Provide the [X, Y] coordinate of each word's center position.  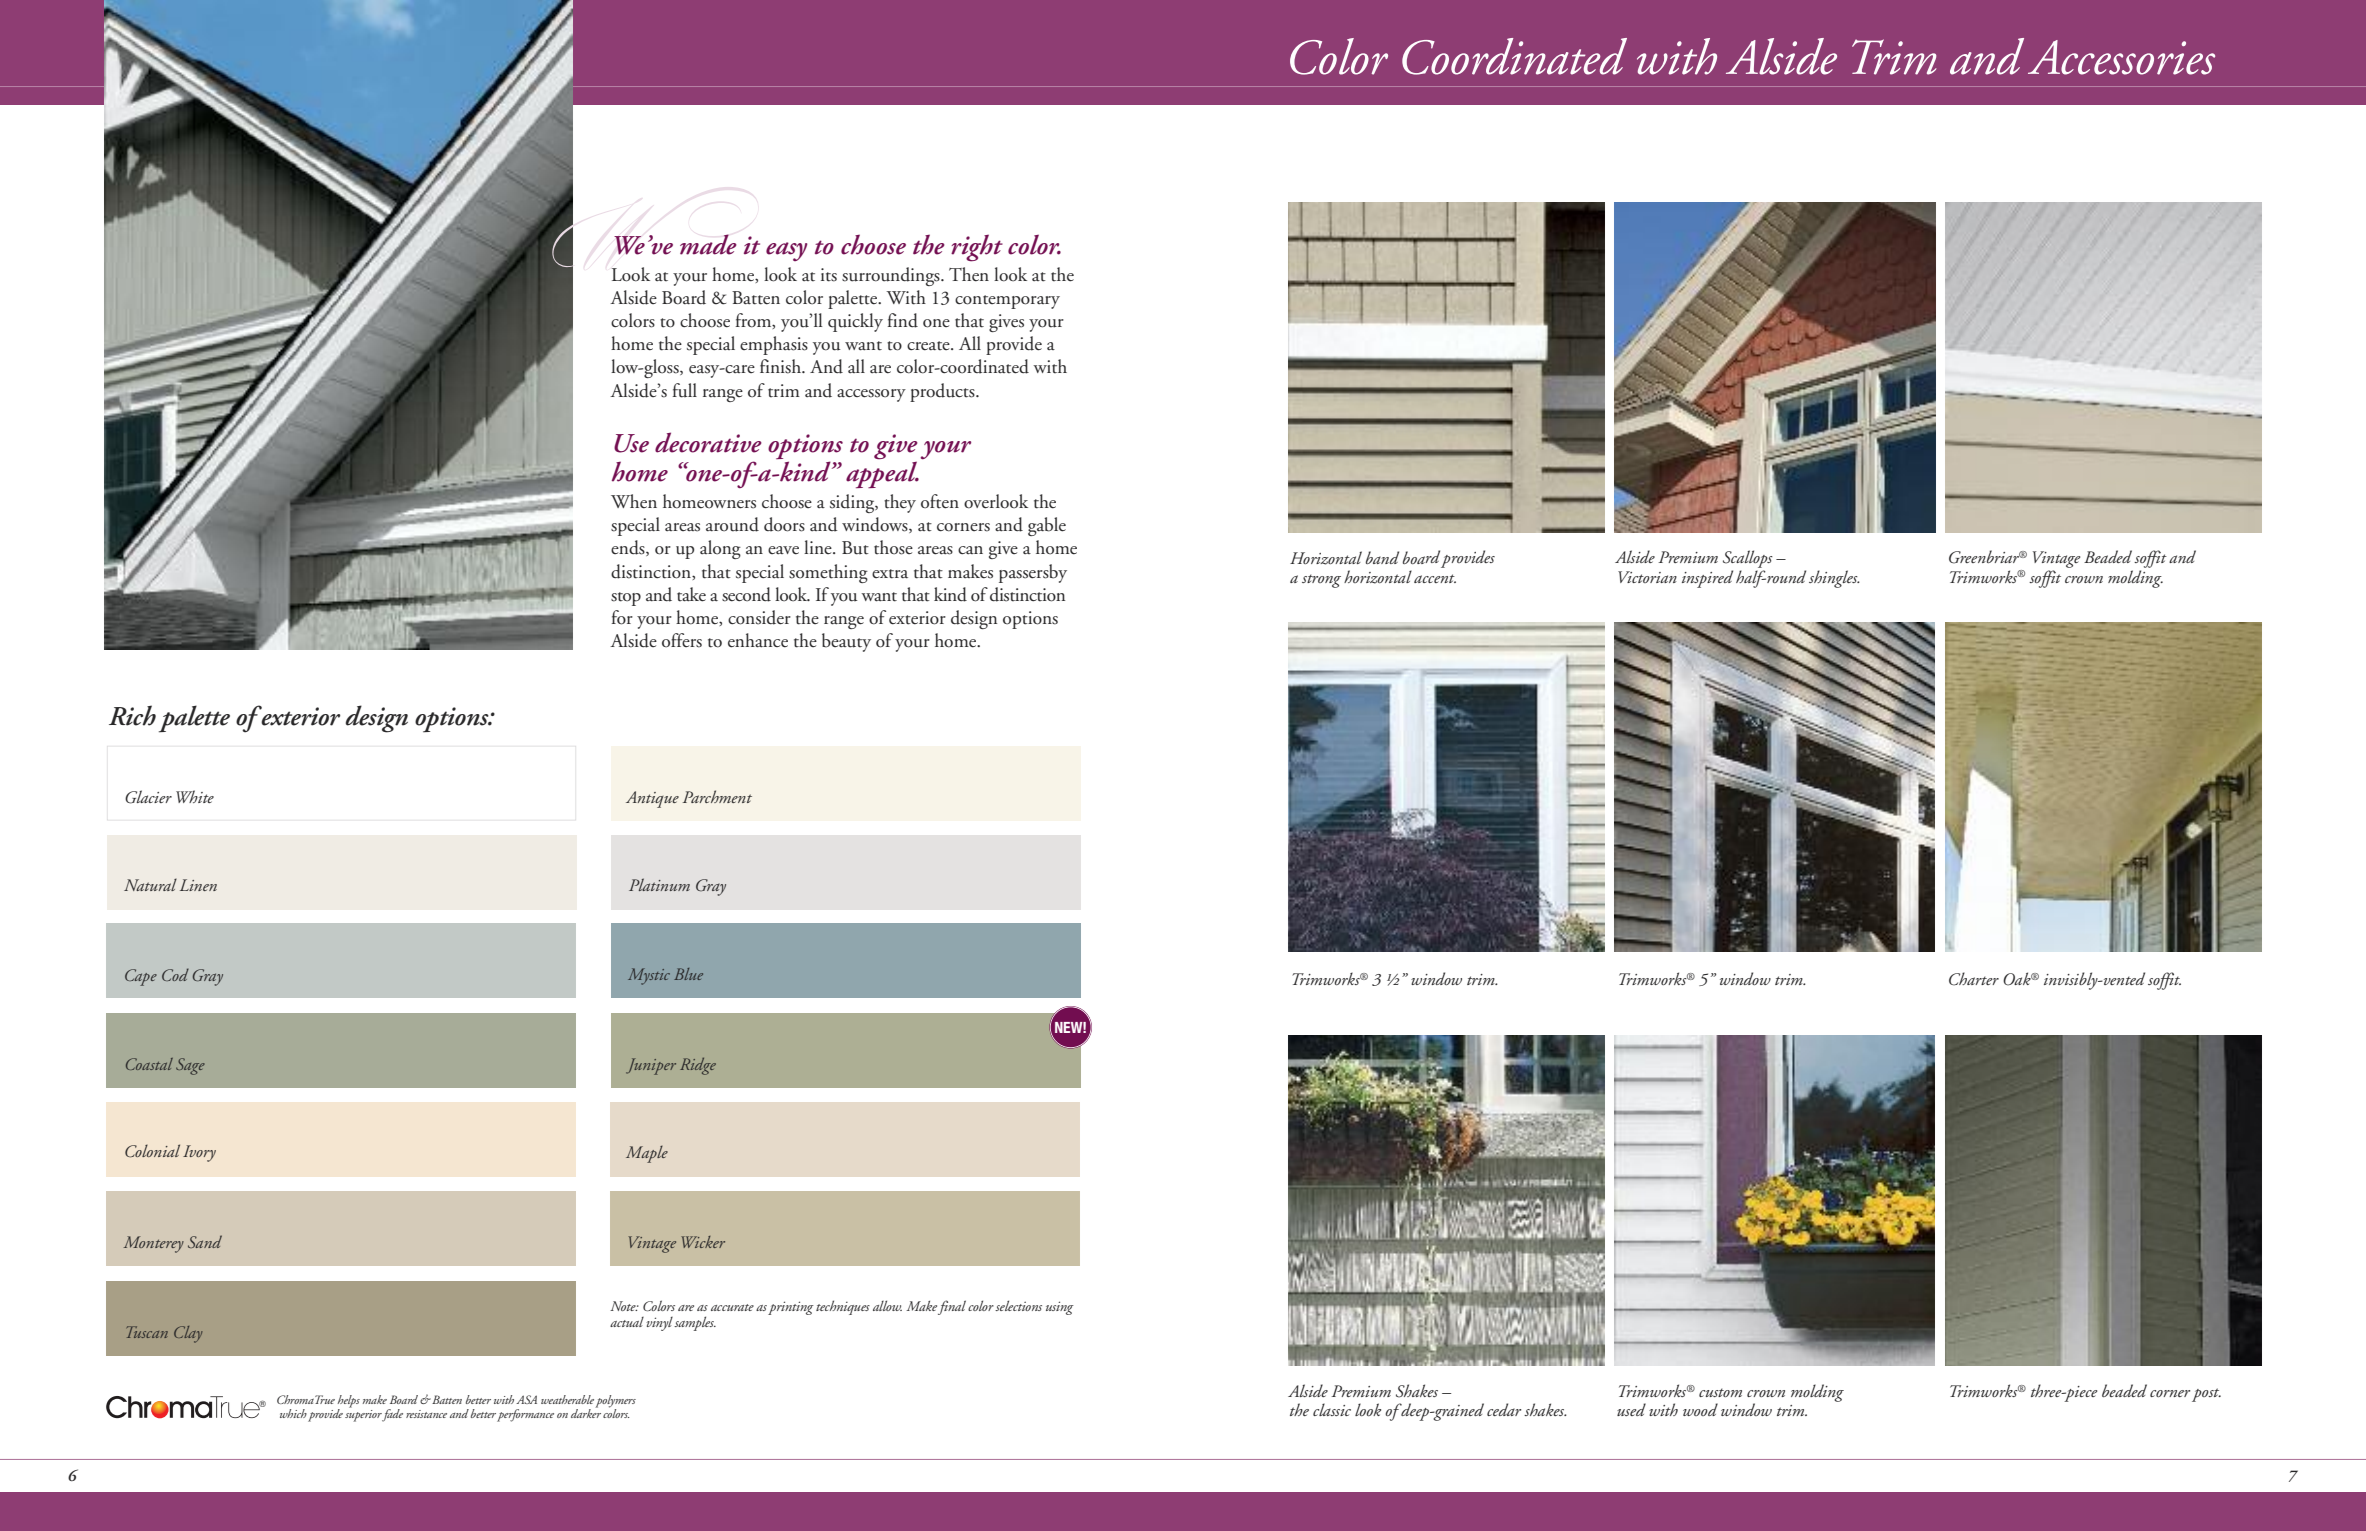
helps [348, 1402]
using [1060, 1308]
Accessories [2121, 57]
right [977, 248]
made [708, 244]
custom [1720, 1392]
